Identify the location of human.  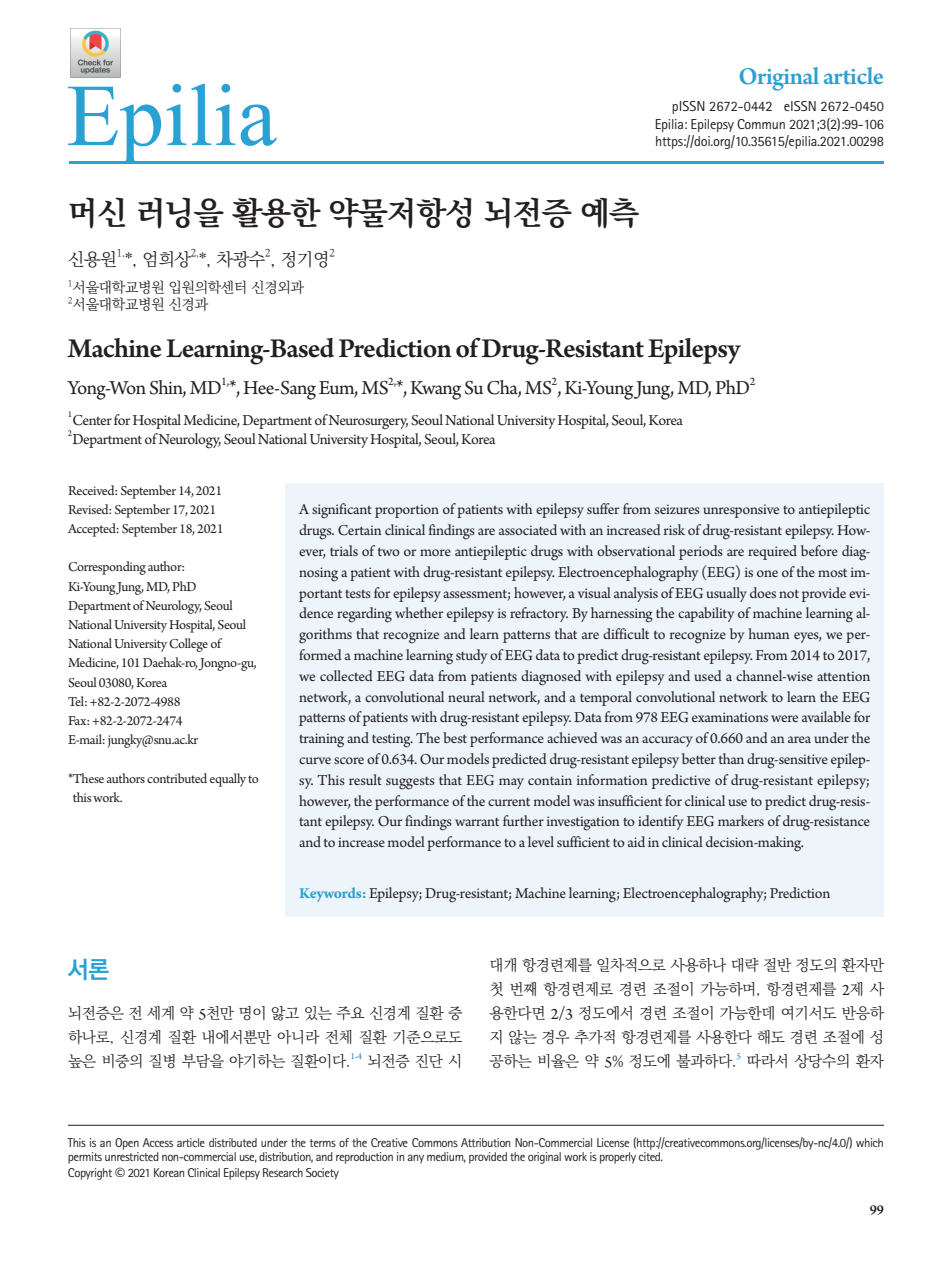
(769, 633).
